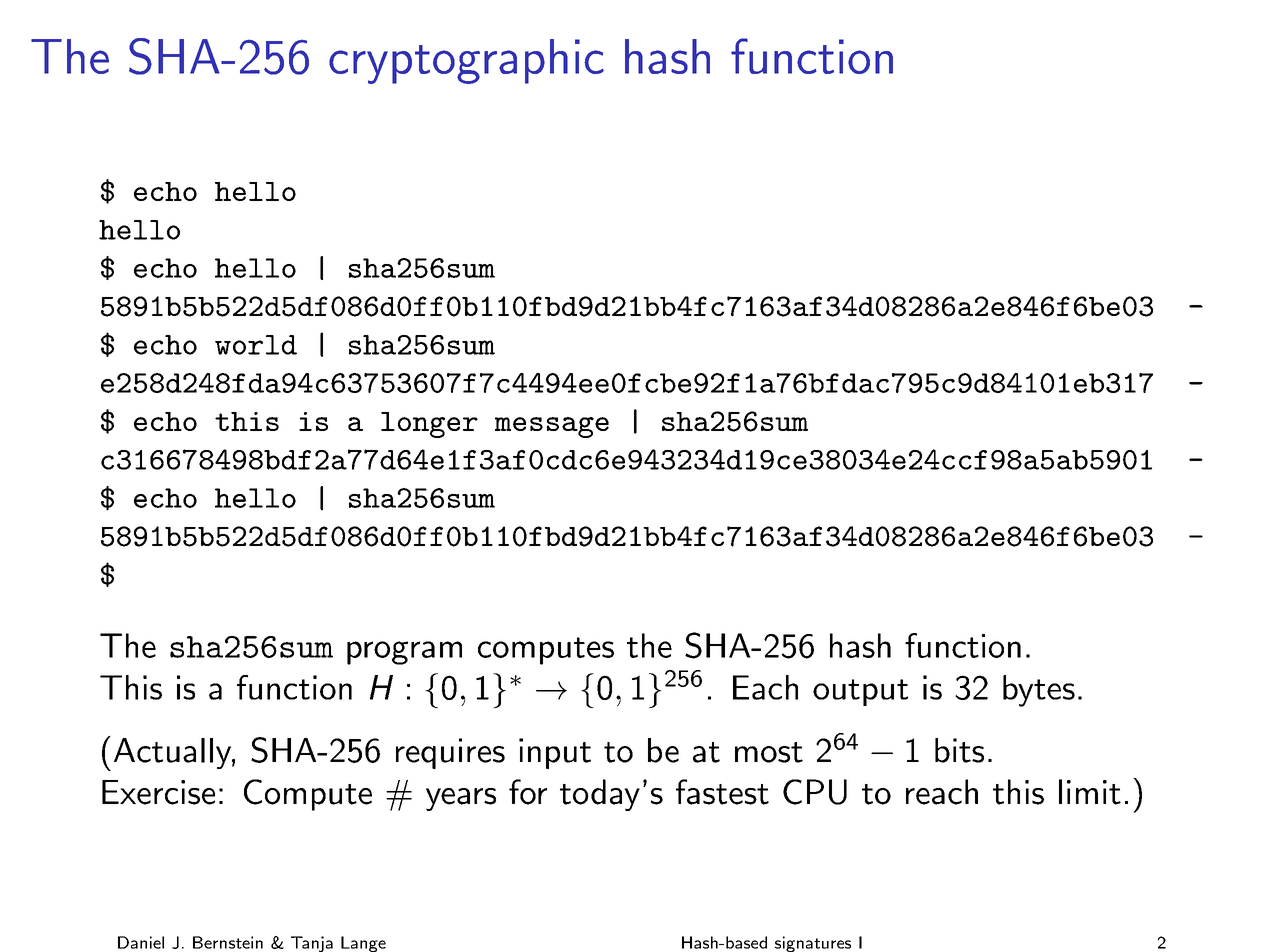 This document has width=1271, height=952. What do you see at coordinates (256, 345) in the document?
I see `world` at bounding box center [256, 345].
